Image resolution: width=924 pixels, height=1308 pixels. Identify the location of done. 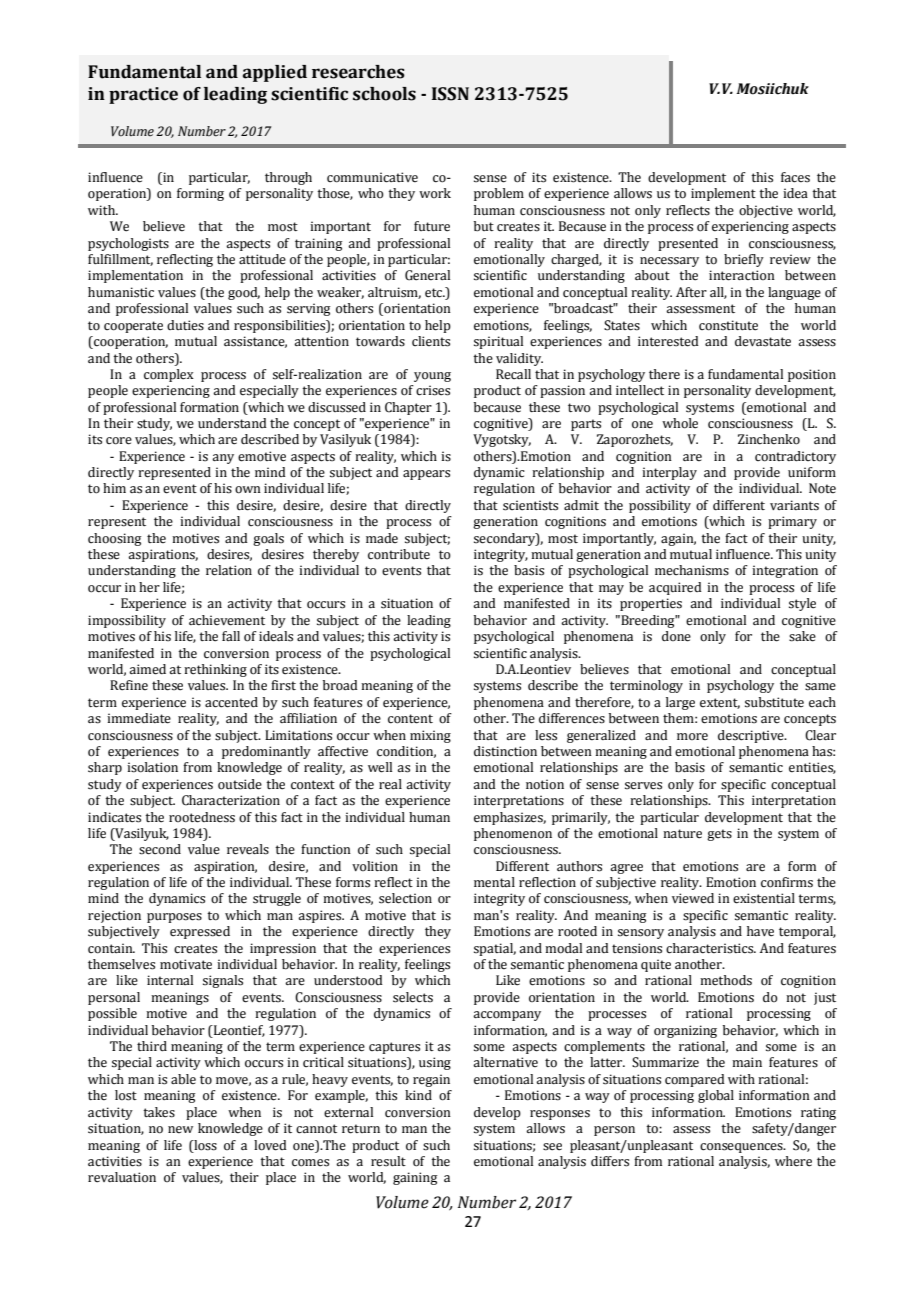
(676, 636).
